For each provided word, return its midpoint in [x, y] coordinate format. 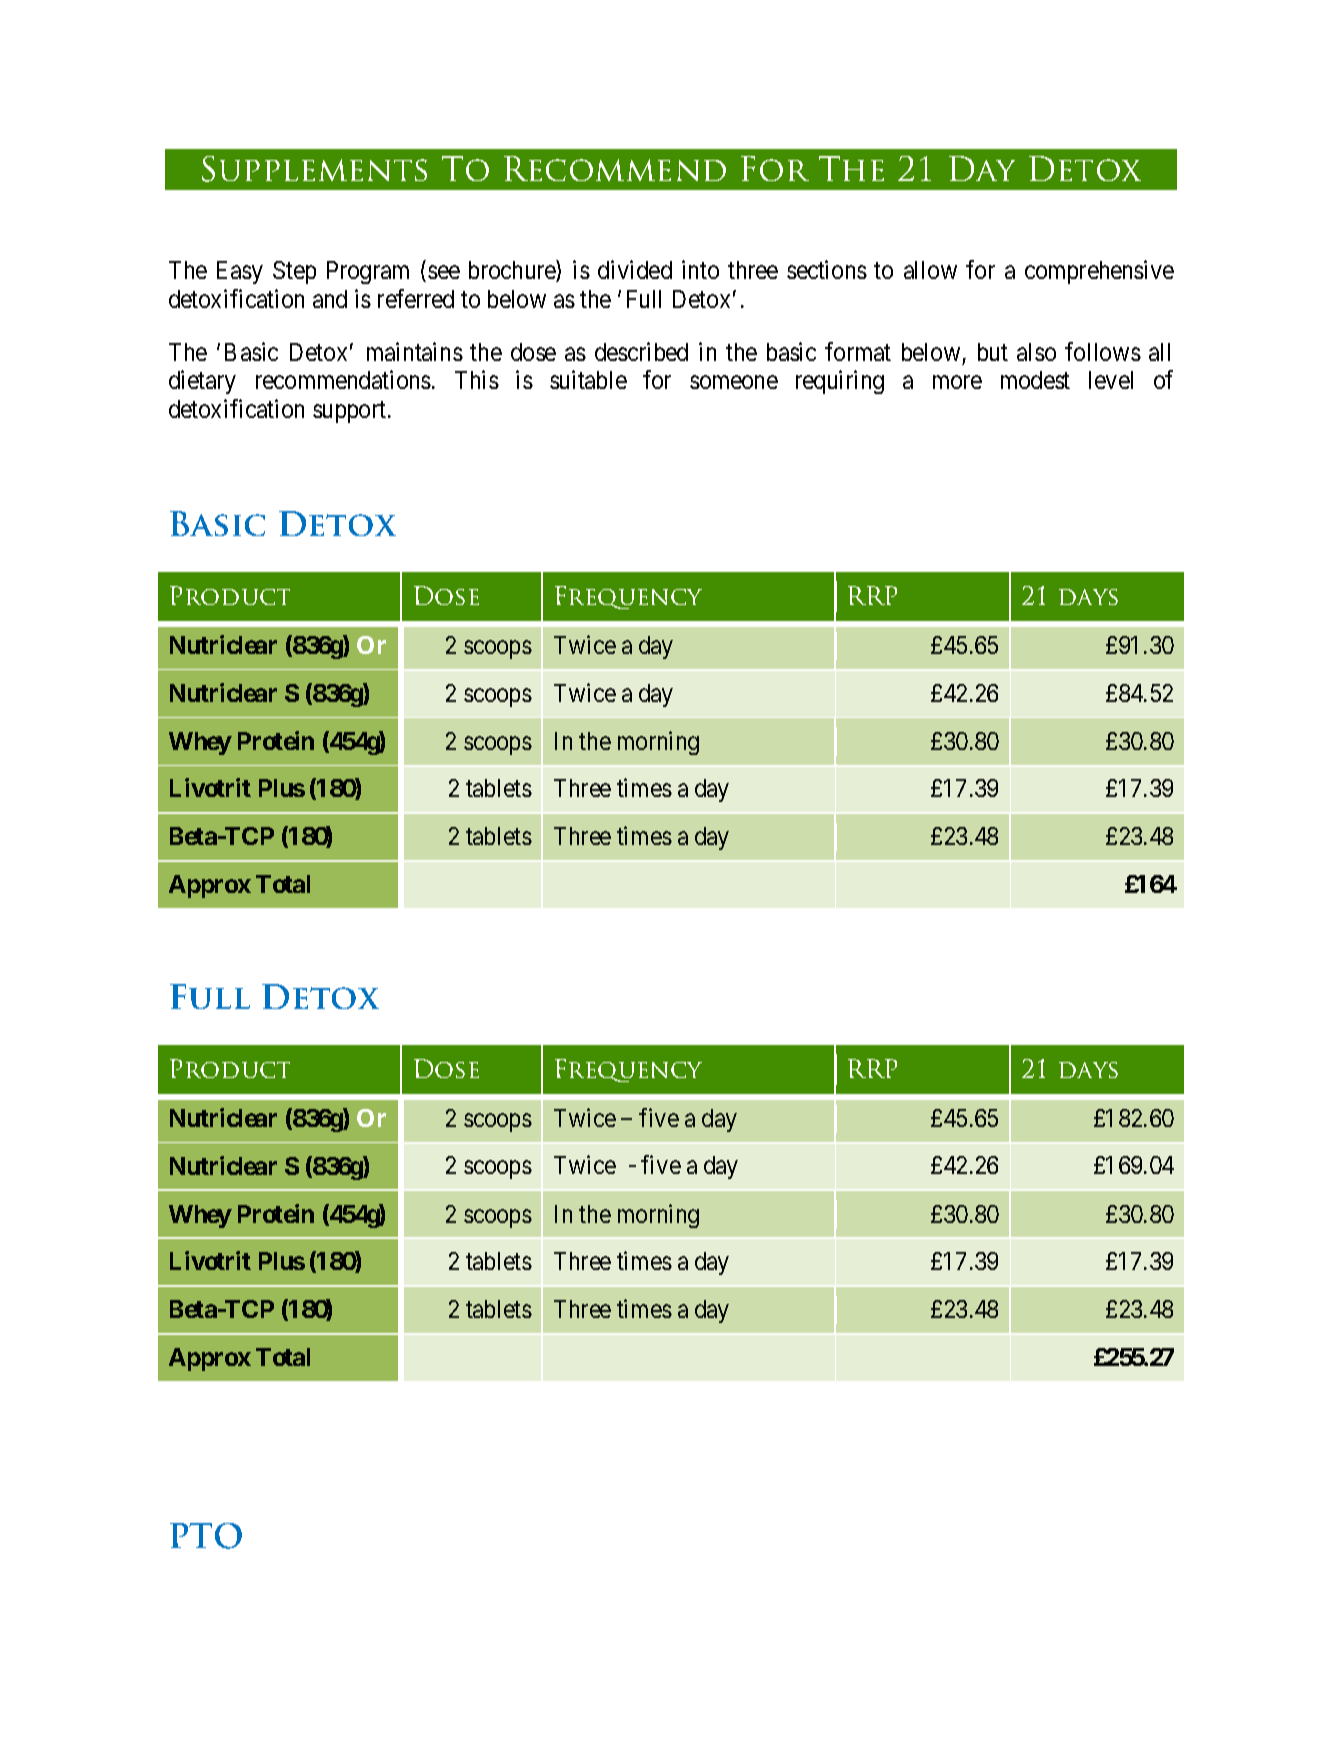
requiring [840, 382]
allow [930, 270]
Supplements [314, 169]
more [957, 382]
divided [635, 269]
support [351, 412]
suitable [588, 379]
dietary [202, 382]
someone [734, 382]
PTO [206, 1536]
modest [1035, 380]
